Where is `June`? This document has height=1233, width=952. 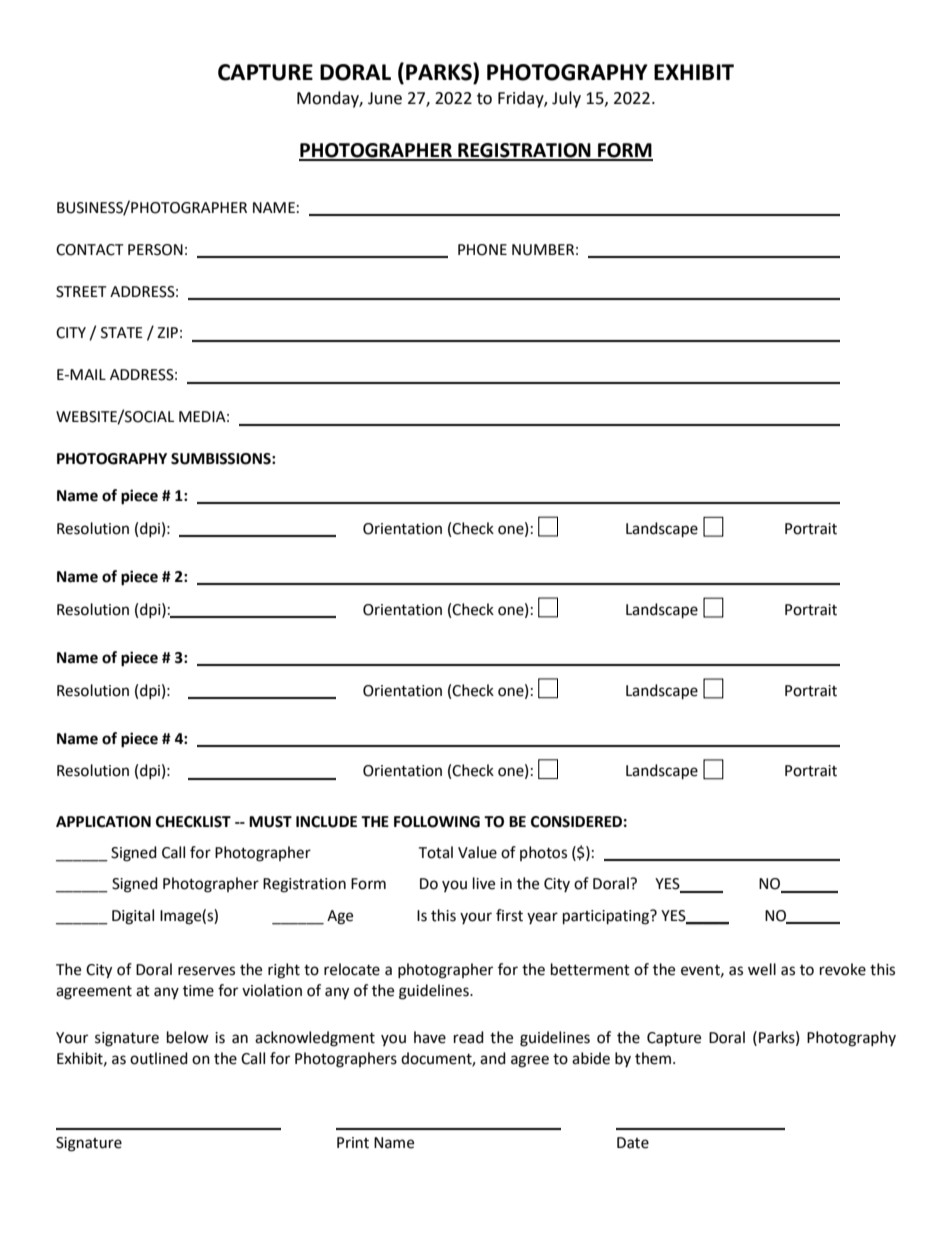 June is located at coordinates (385, 98).
